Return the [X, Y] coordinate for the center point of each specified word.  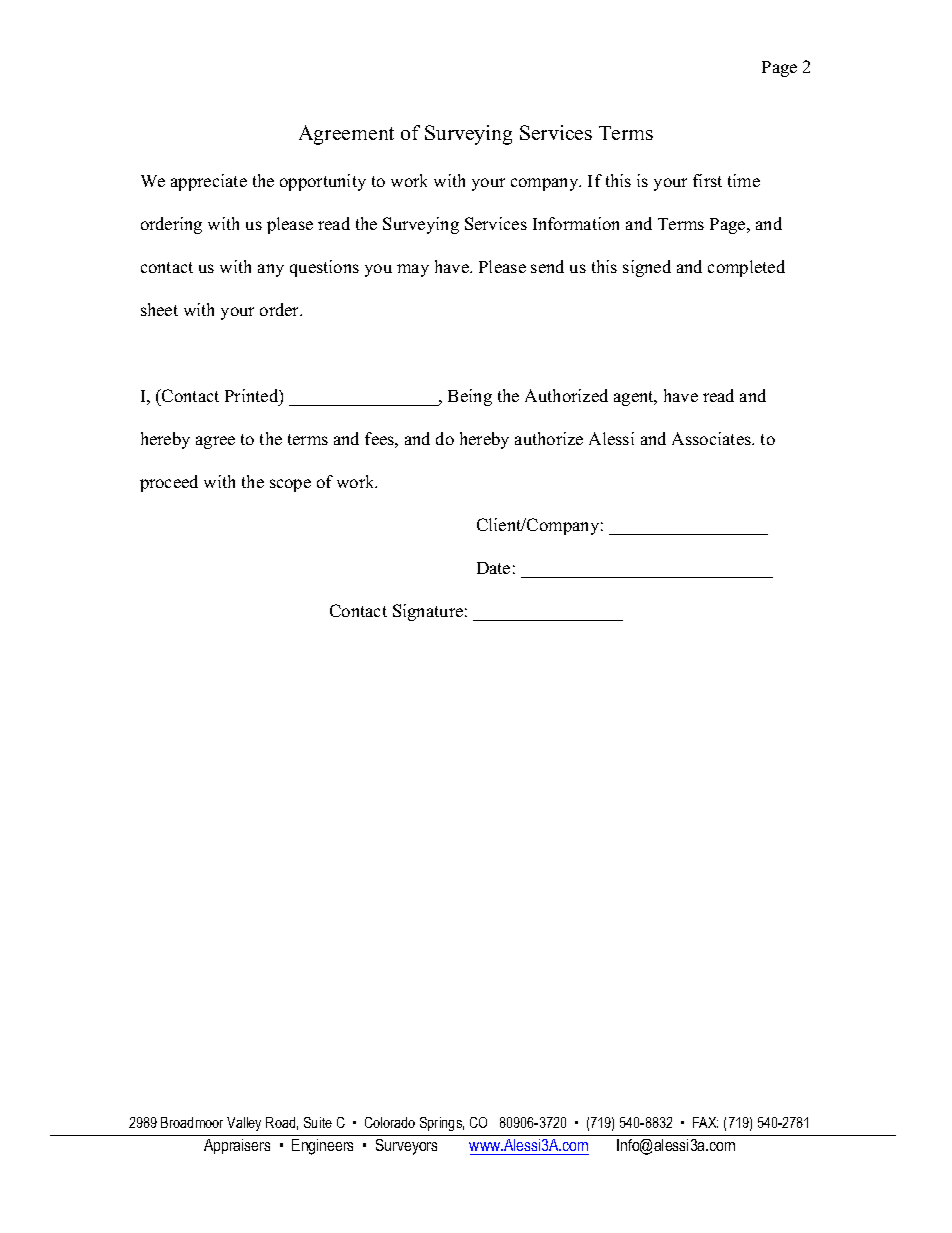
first [707, 180]
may [413, 270]
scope [290, 485]
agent [635, 398]
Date [493, 568]
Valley [244, 1124]
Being [470, 397]
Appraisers [237, 1146]
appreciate [209, 182]
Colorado [390, 1122]
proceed [169, 483]
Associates [712, 438]
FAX [705, 1122]
